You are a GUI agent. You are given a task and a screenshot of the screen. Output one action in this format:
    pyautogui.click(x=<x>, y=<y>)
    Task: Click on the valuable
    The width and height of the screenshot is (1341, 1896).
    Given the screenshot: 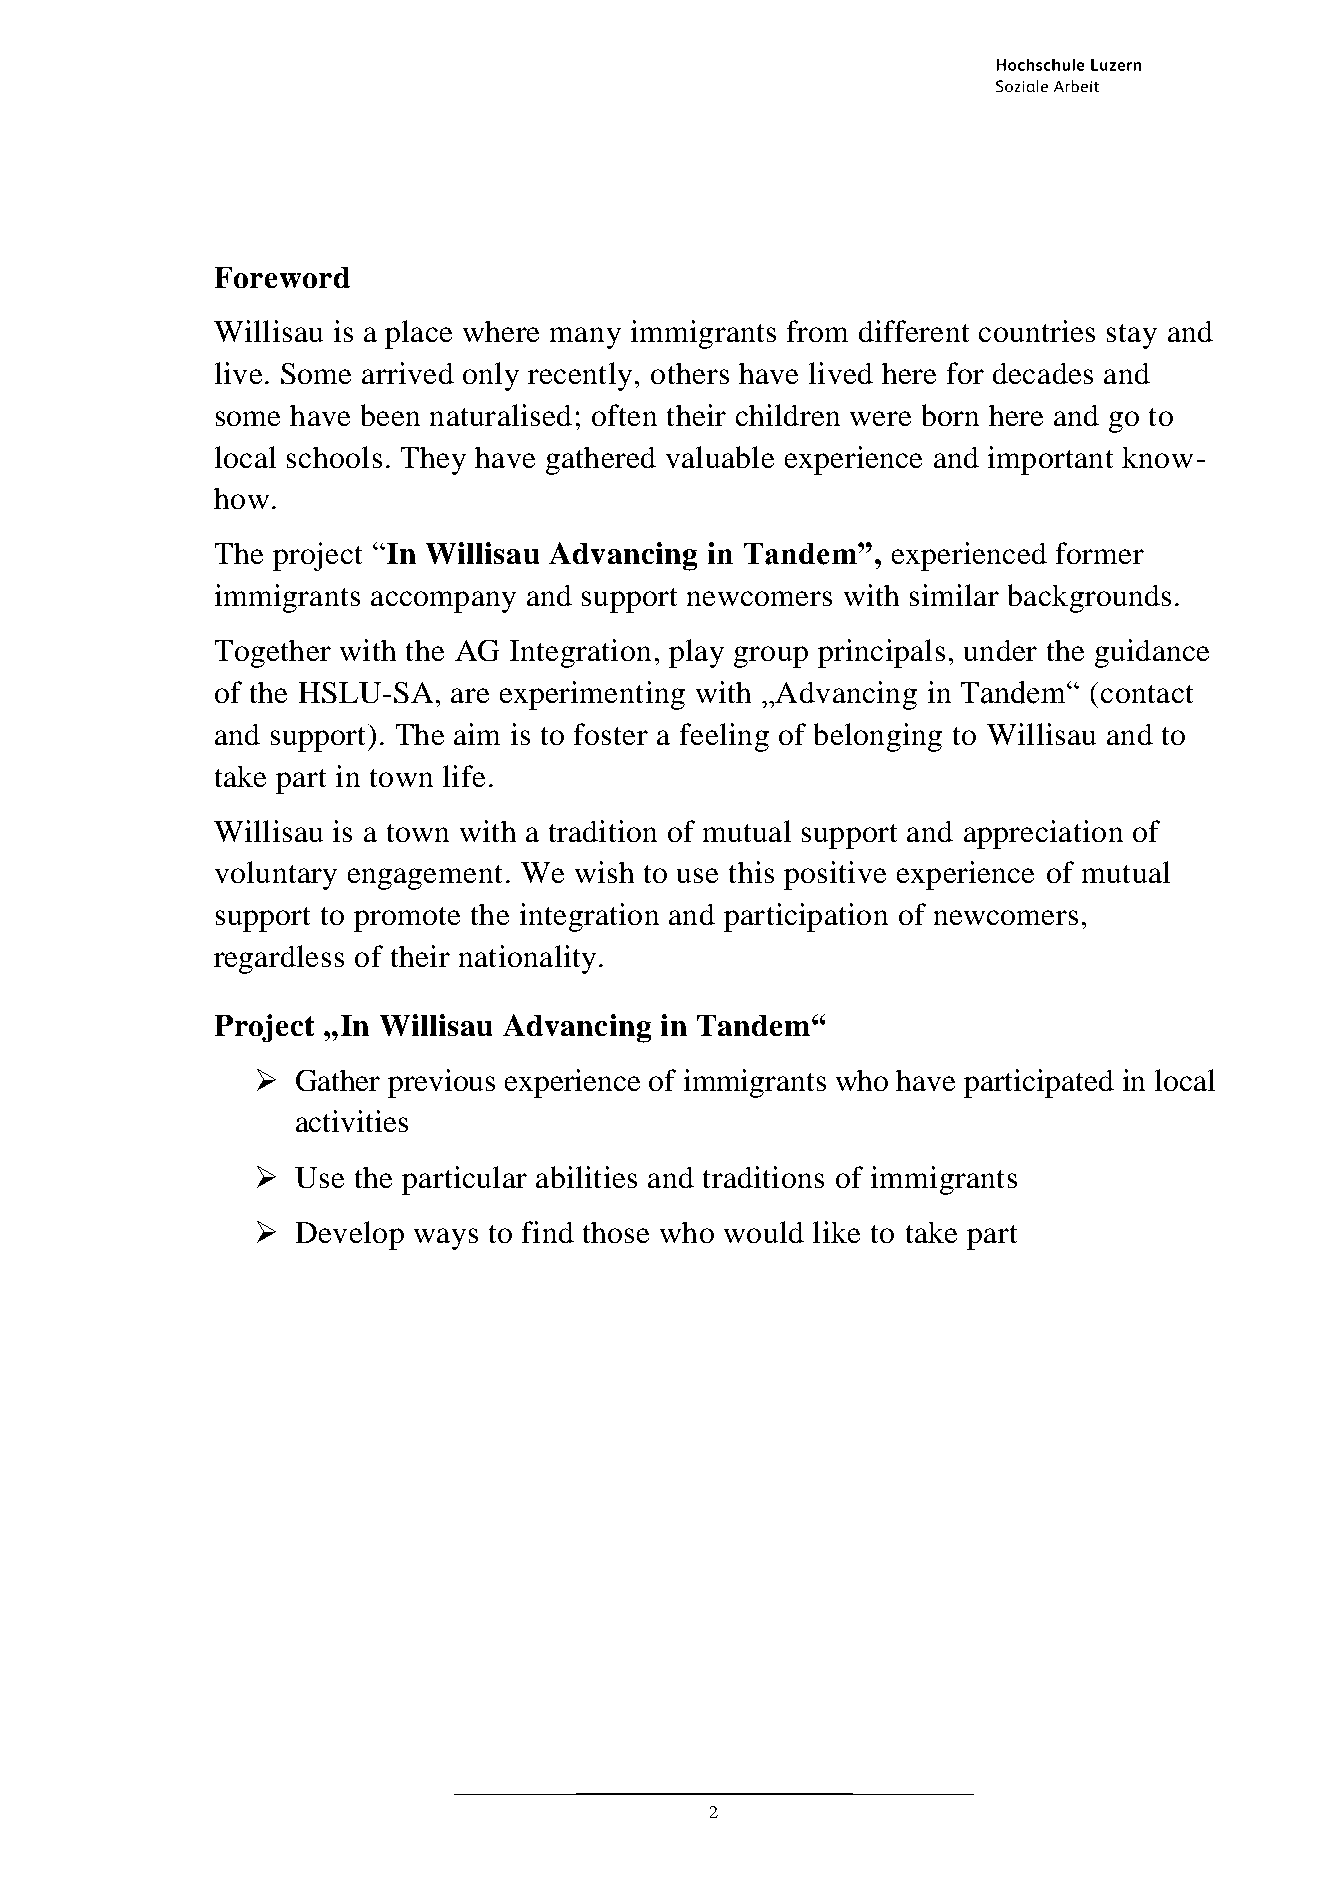 What is the action you would take?
    pyautogui.click(x=720, y=457)
